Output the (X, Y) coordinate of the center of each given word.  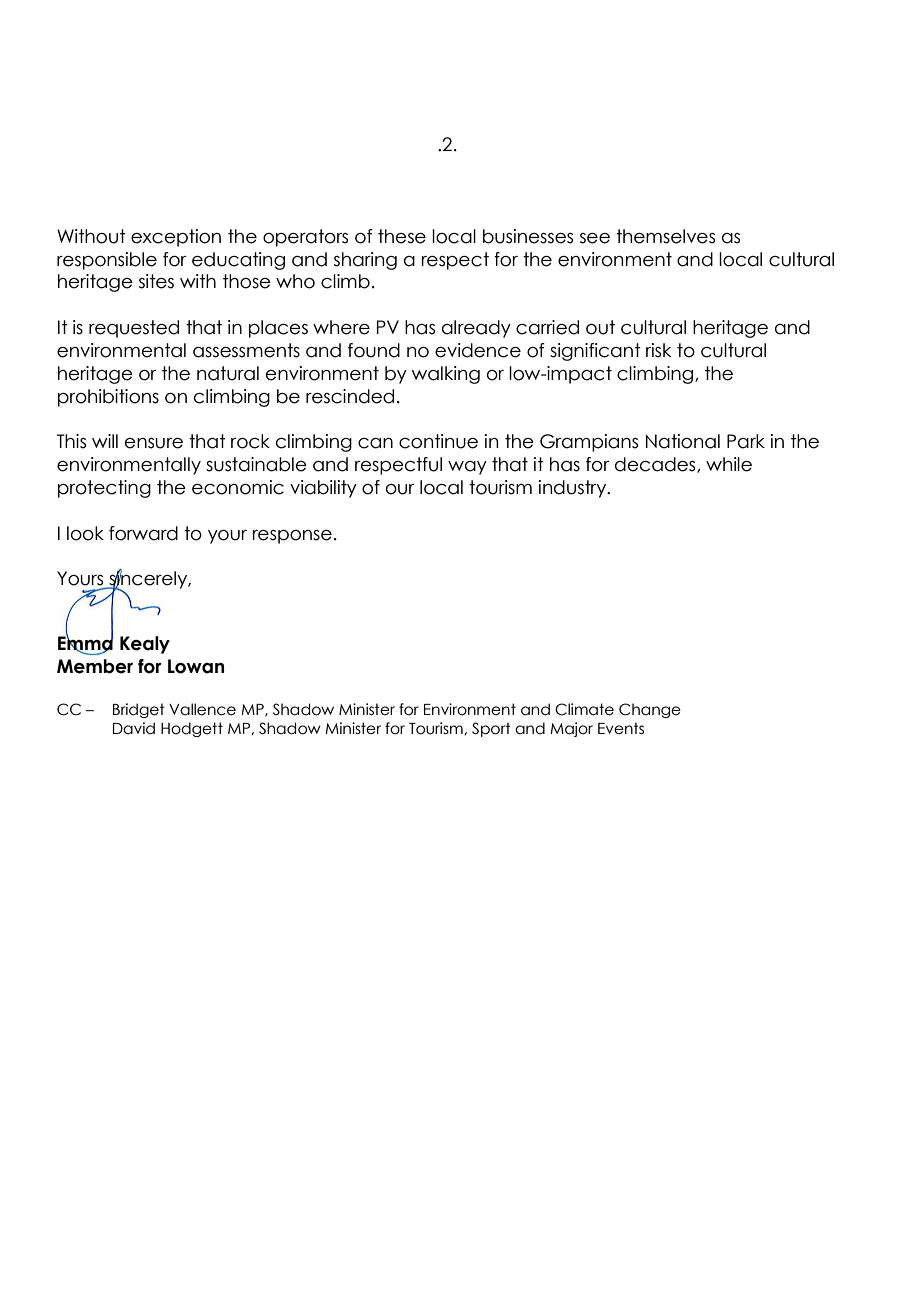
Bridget (139, 710)
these (402, 236)
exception (176, 238)
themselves (665, 236)
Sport (491, 729)
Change (650, 710)
